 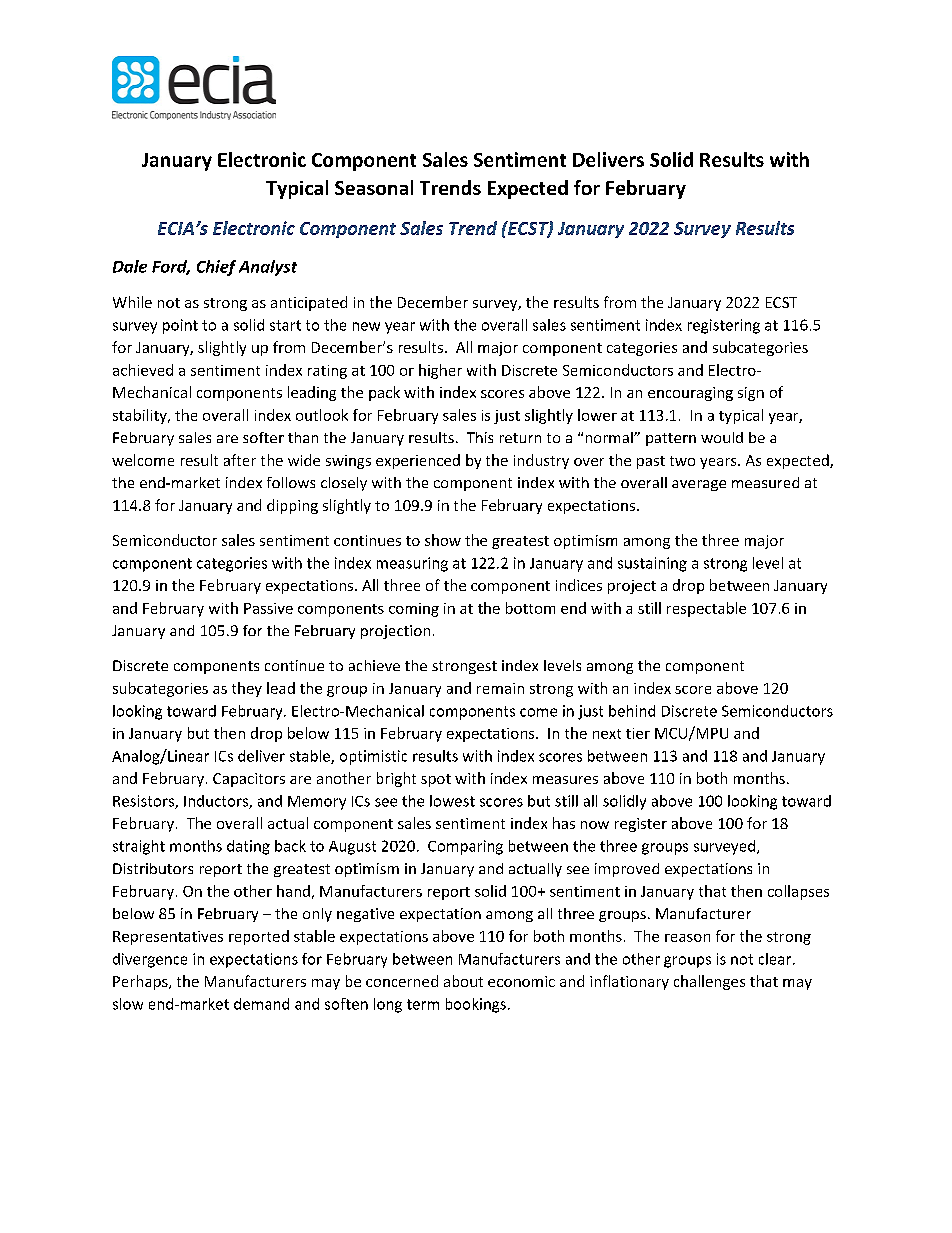 I want to click on tier, so click(x=638, y=733).
